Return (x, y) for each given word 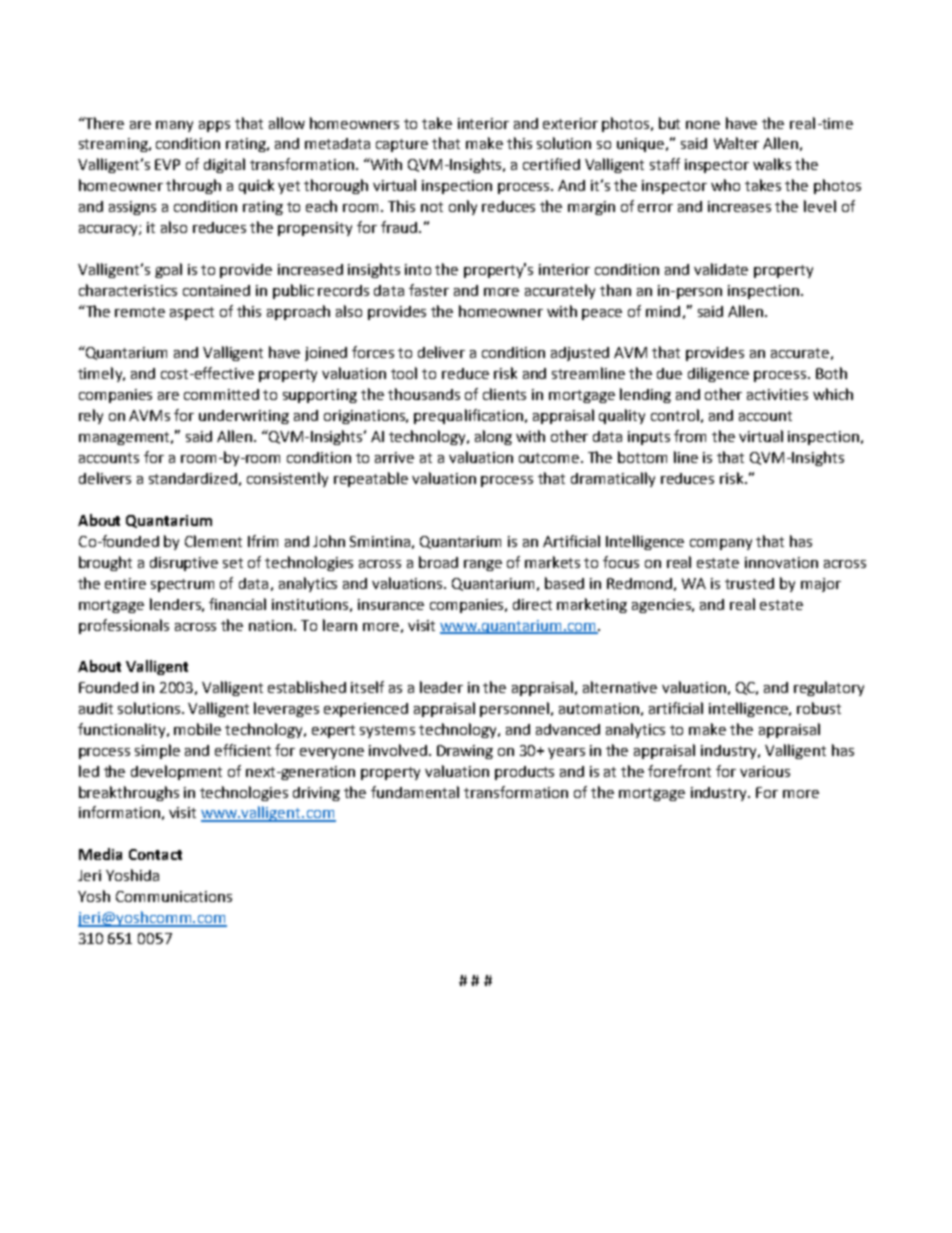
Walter (736, 143)
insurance (391, 604)
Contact (155, 854)
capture (402, 145)
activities (777, 394)
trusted (749, 583)
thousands (424, 394)
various (765, 771)
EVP (167, 164)
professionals (124, 626)
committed (221, 394)
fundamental (415, 792)
